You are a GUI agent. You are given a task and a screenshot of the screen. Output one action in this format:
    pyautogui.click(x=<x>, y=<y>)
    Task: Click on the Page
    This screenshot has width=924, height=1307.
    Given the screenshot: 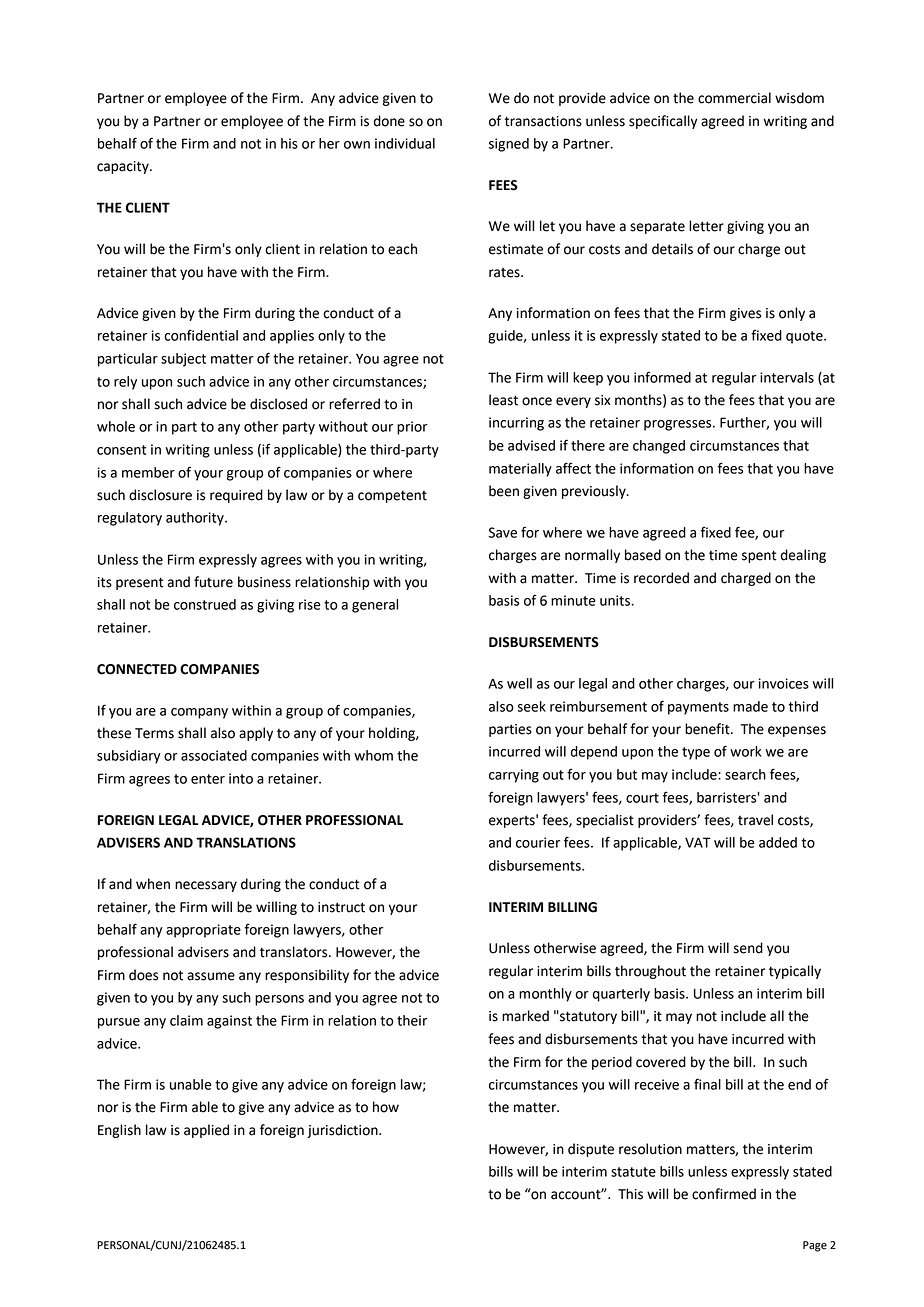 What is the action you would take?
    pyautogui.click(x=815, y=1246)
